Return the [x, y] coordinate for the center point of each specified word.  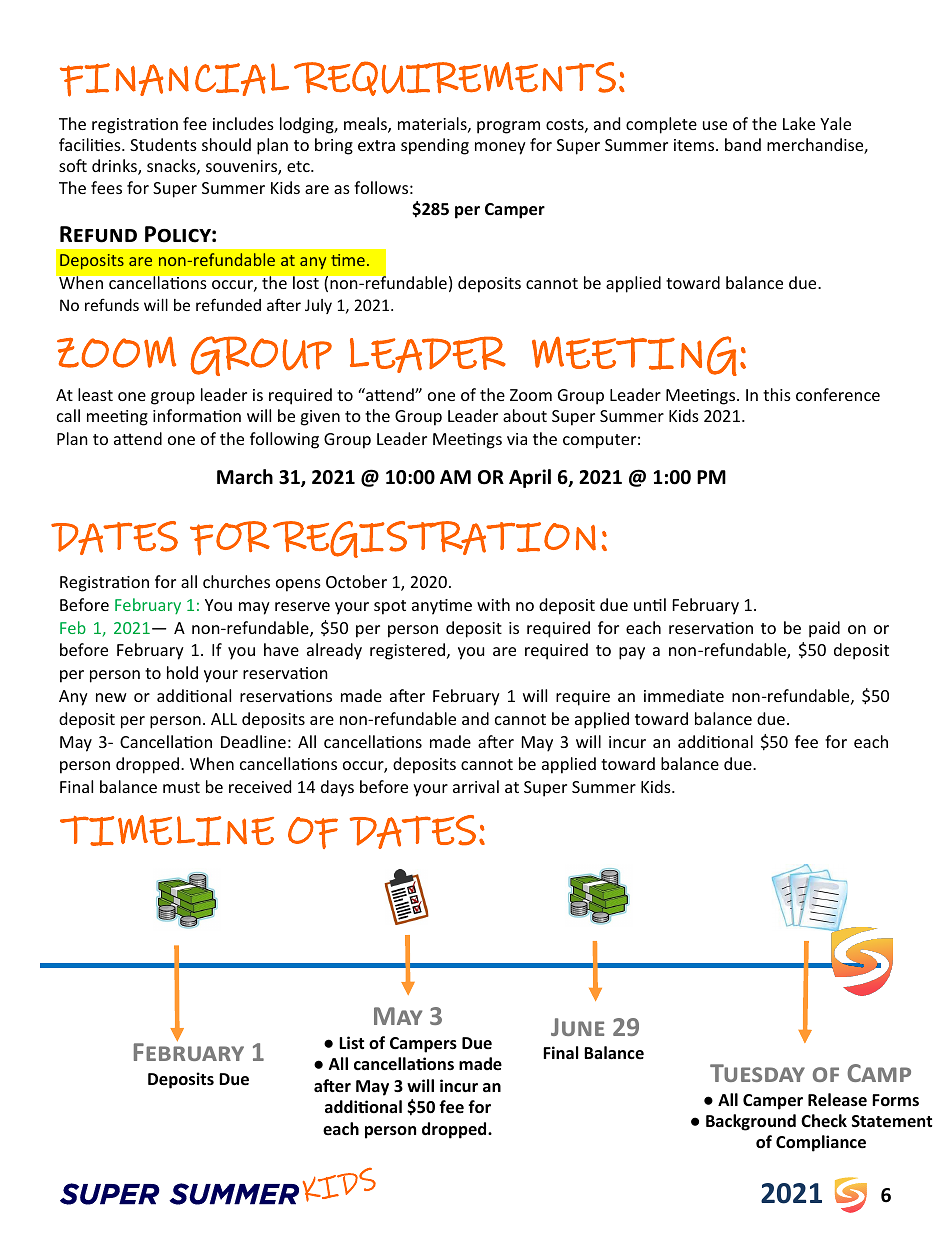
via [517, 439]
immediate [684, 695]
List [351, 1042]
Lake [799, 123]
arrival [476, 786]
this [777, 394]
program [508, 127]
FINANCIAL [174, 80]
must [181, 787]
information [197, 415]
